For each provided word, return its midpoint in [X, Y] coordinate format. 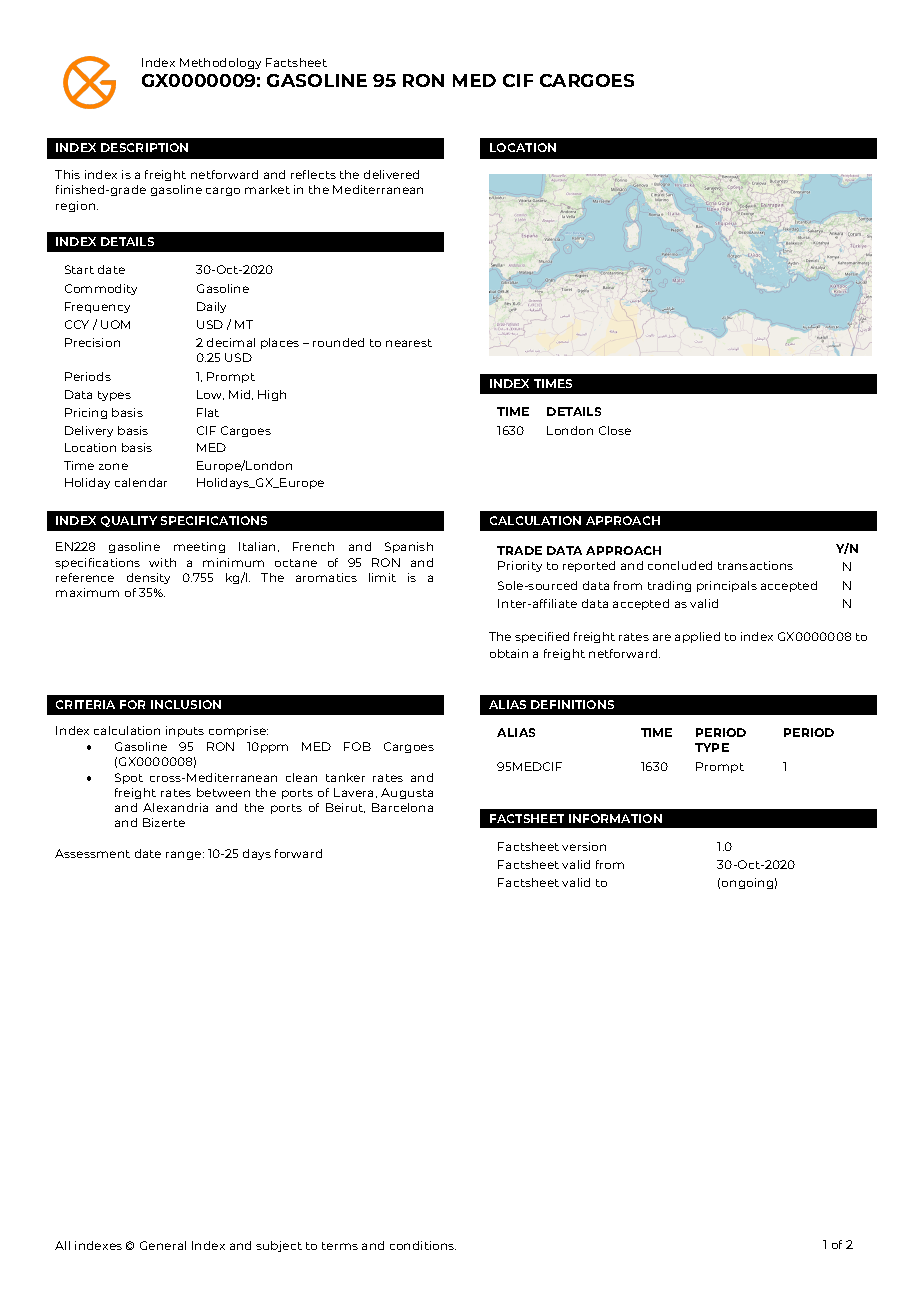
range [185, 855]
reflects [313, 174]
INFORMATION [615, 818]
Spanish [409, 547]
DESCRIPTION [144, 147]
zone [113, 466]
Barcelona [402, 807]
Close [615, 430]
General [163, 1245]
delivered [391, 174]
